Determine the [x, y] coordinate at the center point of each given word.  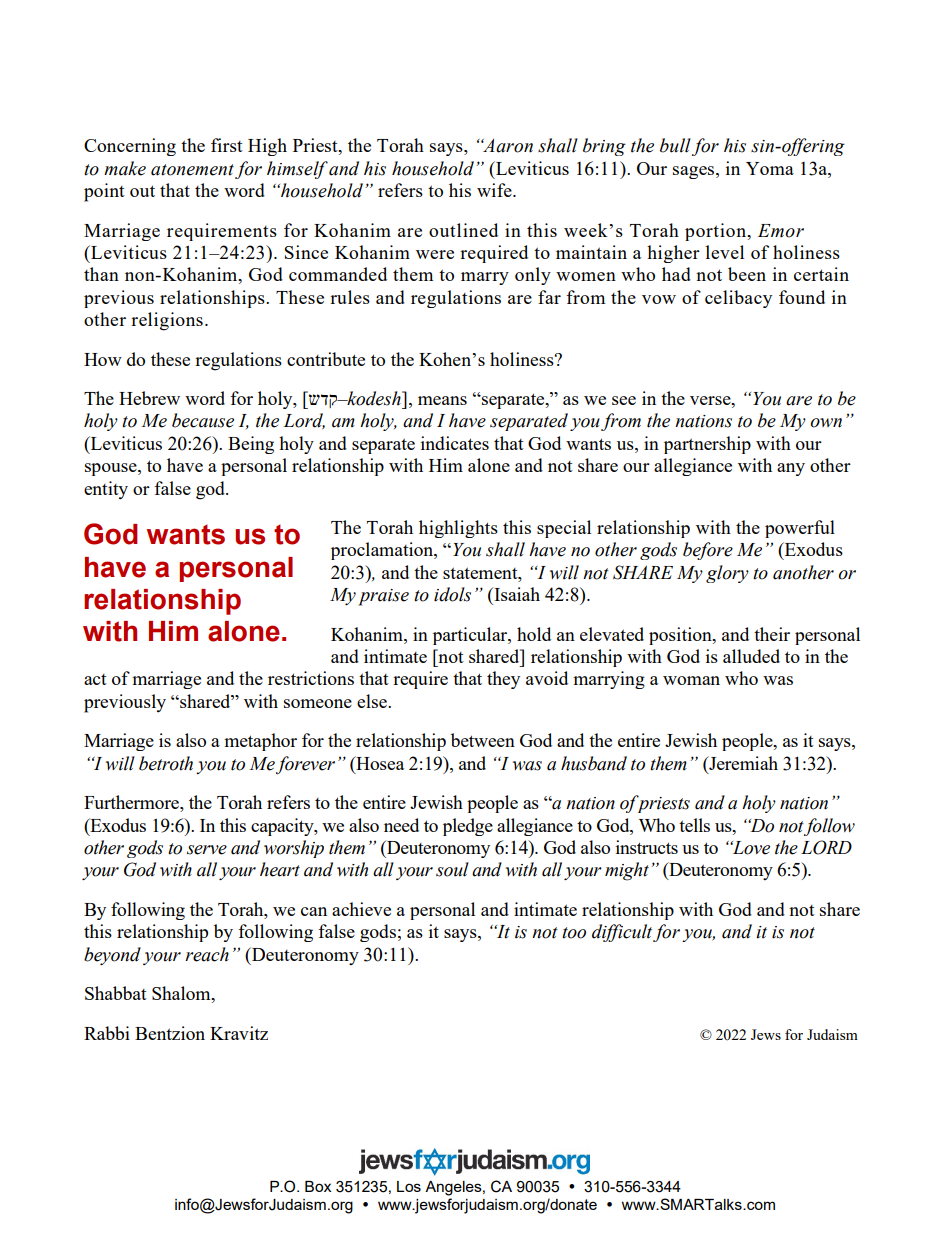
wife [495, 190]
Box [318, 1186]
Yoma [770, 168]
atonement [192, 170]
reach [207, 954]
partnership [707, 445]
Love [750, 848]
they [503, 680]
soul [452, 869]
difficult [622, 933]
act [95, 679]
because [203, 420]
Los [409, 1186]
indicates [455, 443]
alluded [751, 656]
